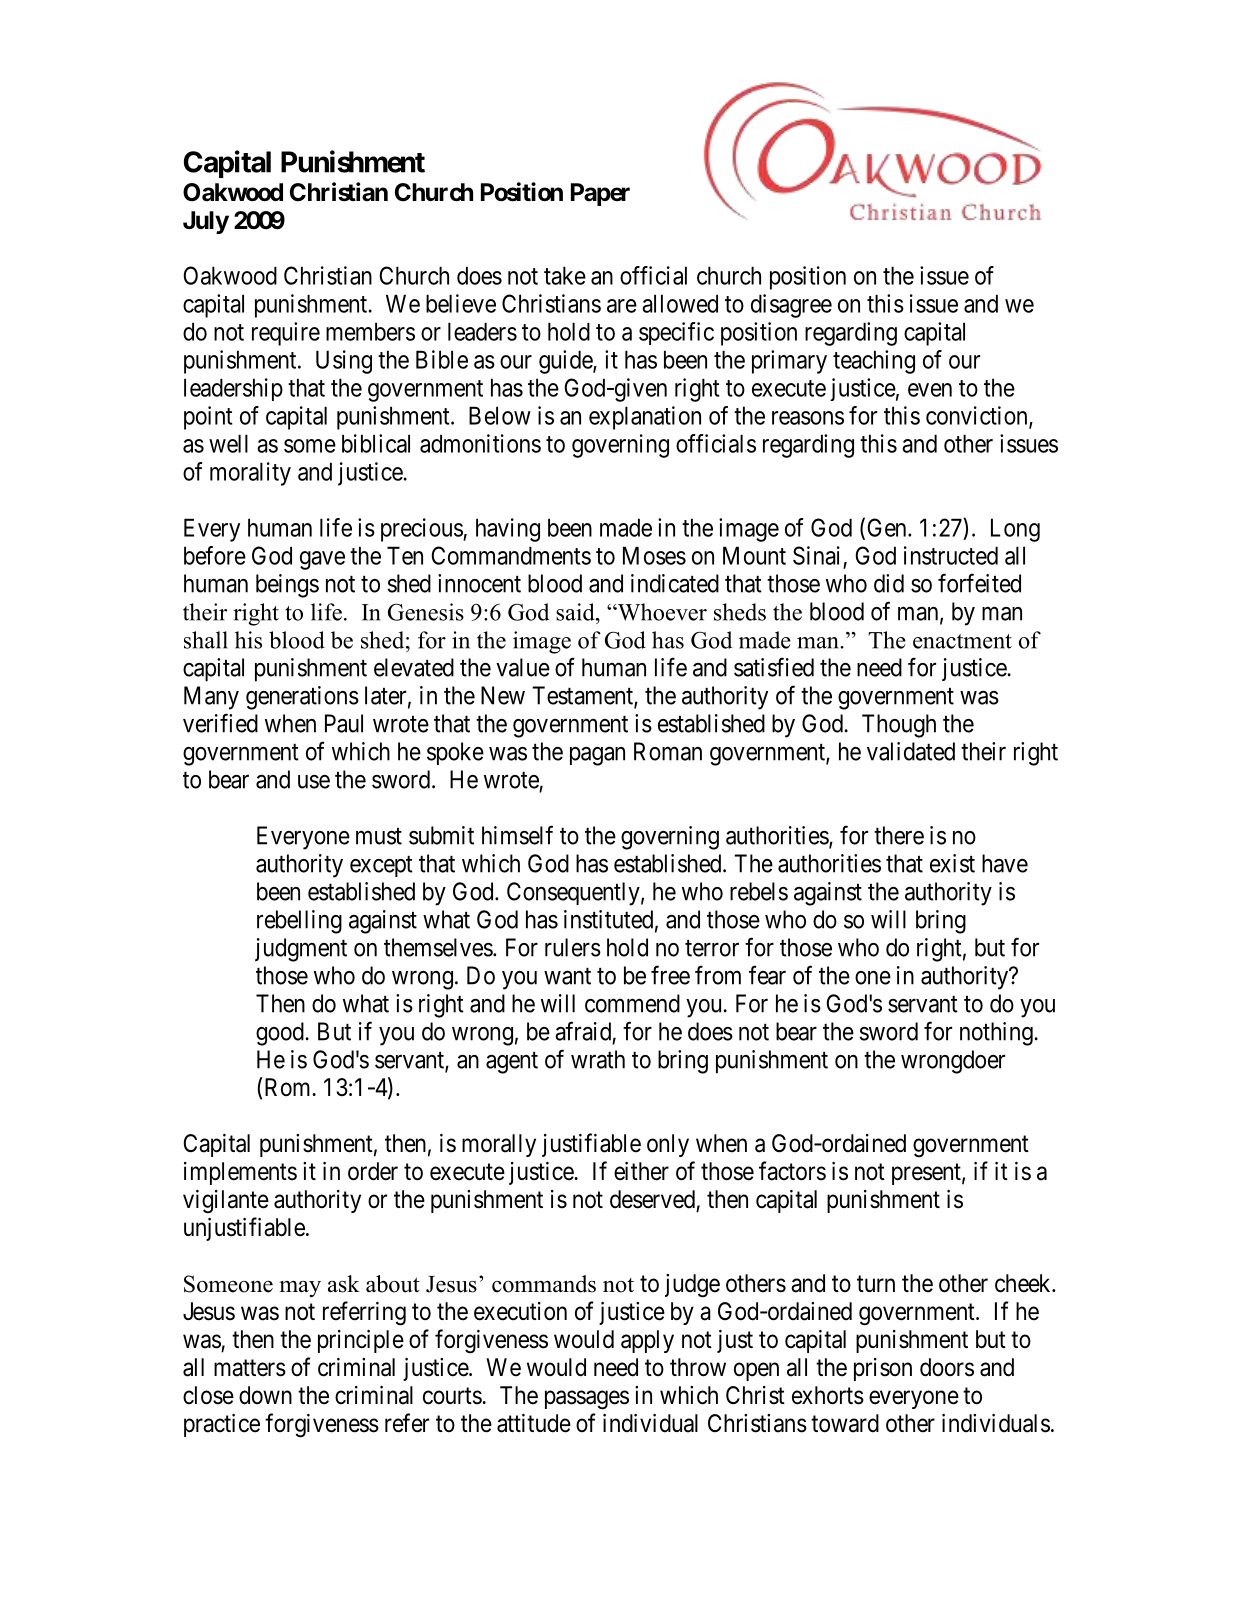 The height and width of the screenshot is (1606, 1241). Describe the element at coordinates (899, 835) in the screenshot. I see `there` at that location.
